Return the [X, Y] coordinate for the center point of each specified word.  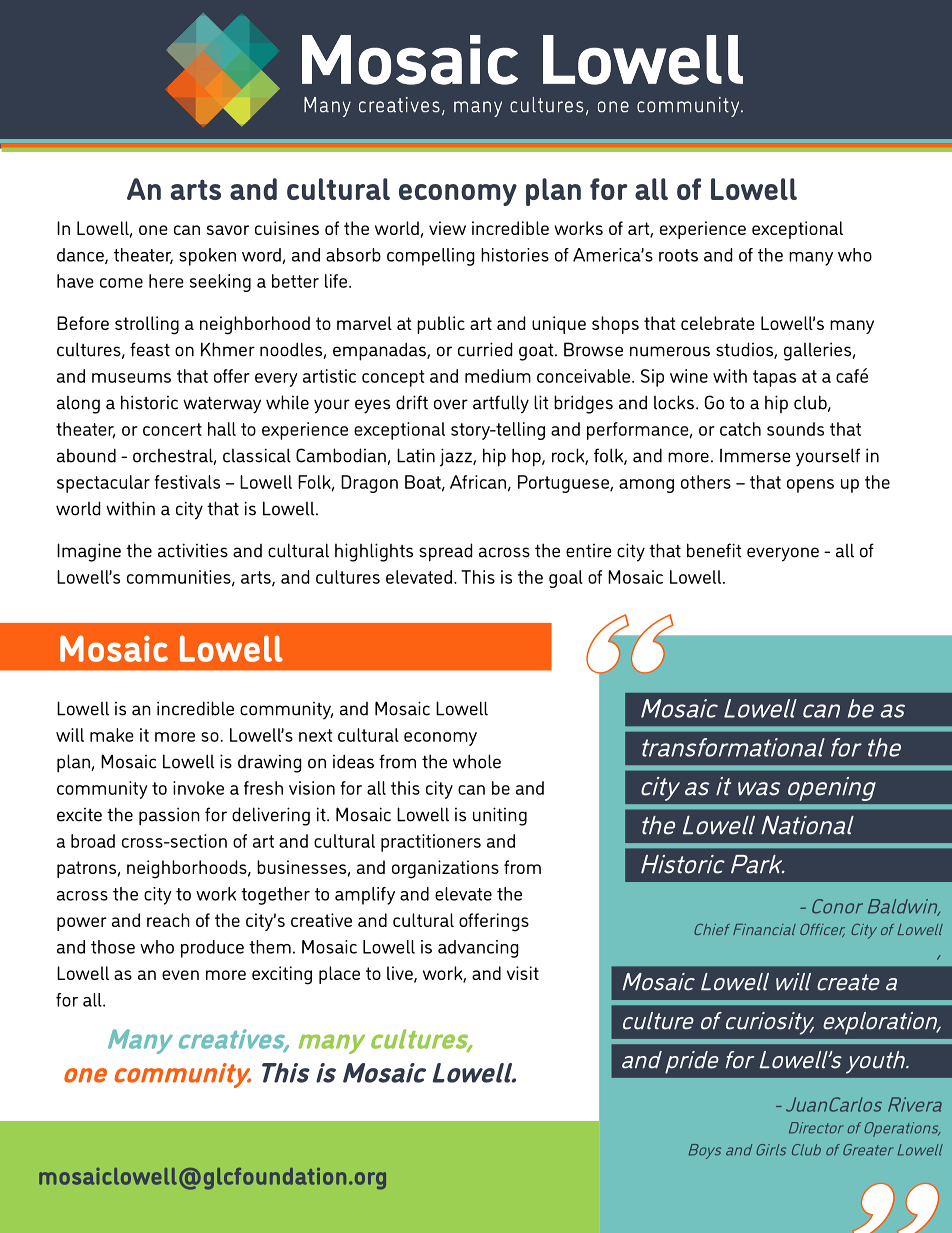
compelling [431, 257]
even [180, 975]
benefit [714, 550]
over [451, 404]
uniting [500, 816]
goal [566, 579]
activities [193, 550]
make [112, 735]
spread [446, 552]
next [315, 735]
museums [131, 378]
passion [169, 816]
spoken [207, 257]
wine [689, 376]
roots [678, 255]
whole [477, 761]
